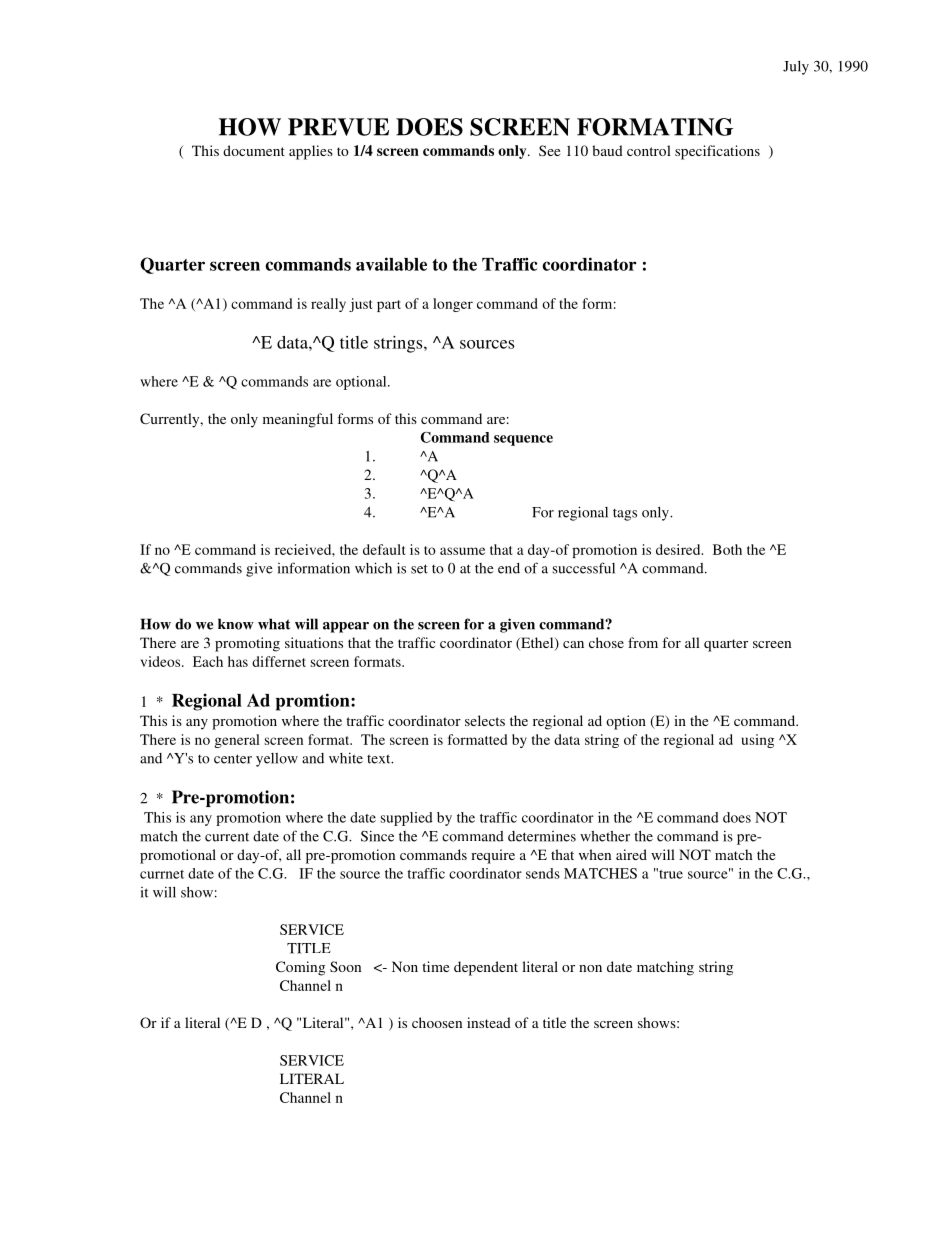  What do you see at coordinates (236, 624) in the document?
I see `know` at bounding box center [236, 624].
